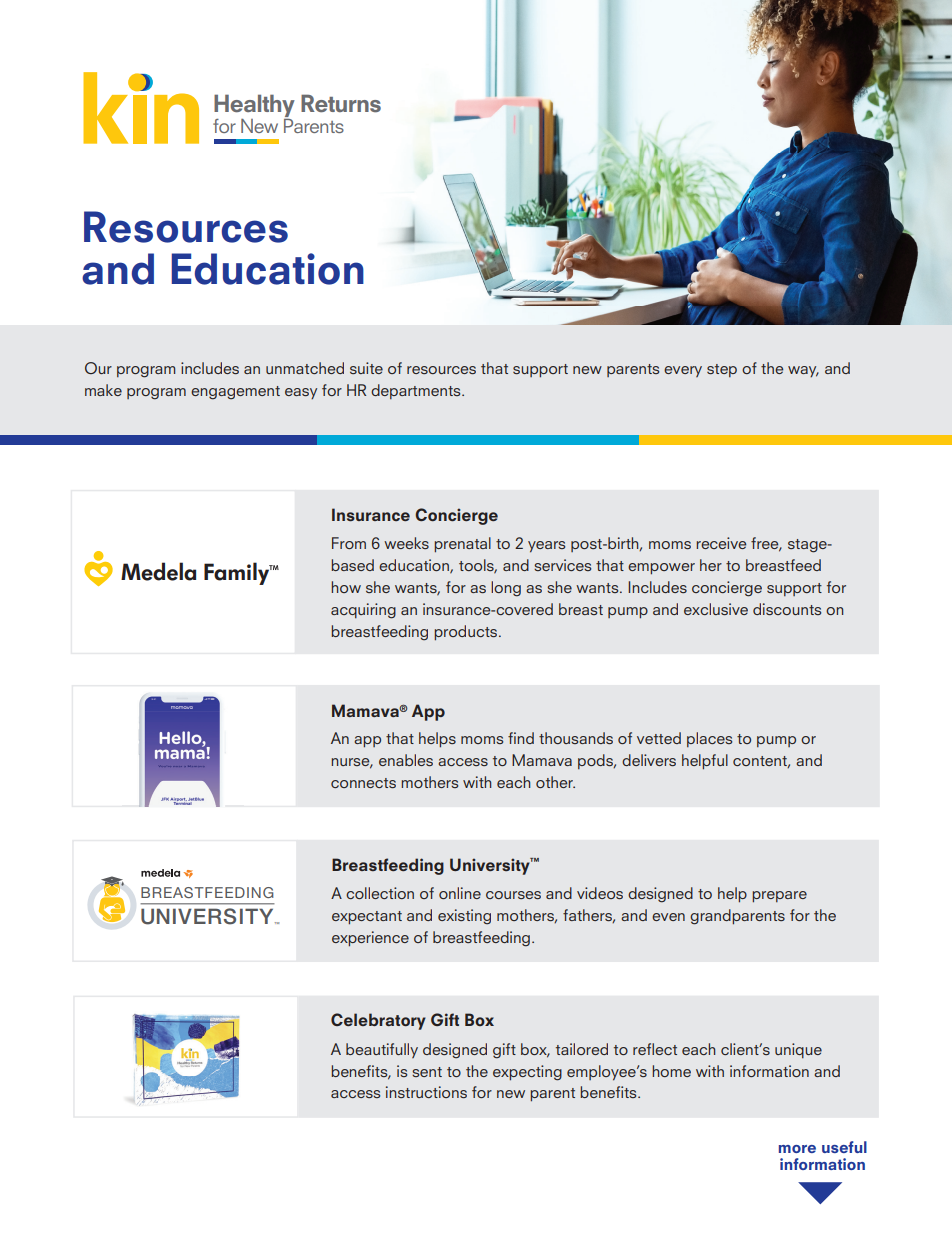 This screenshot has width=952, height=1233. Describe the element at coordinates (803, 371) in the screenshot. I see `way` at that location.
